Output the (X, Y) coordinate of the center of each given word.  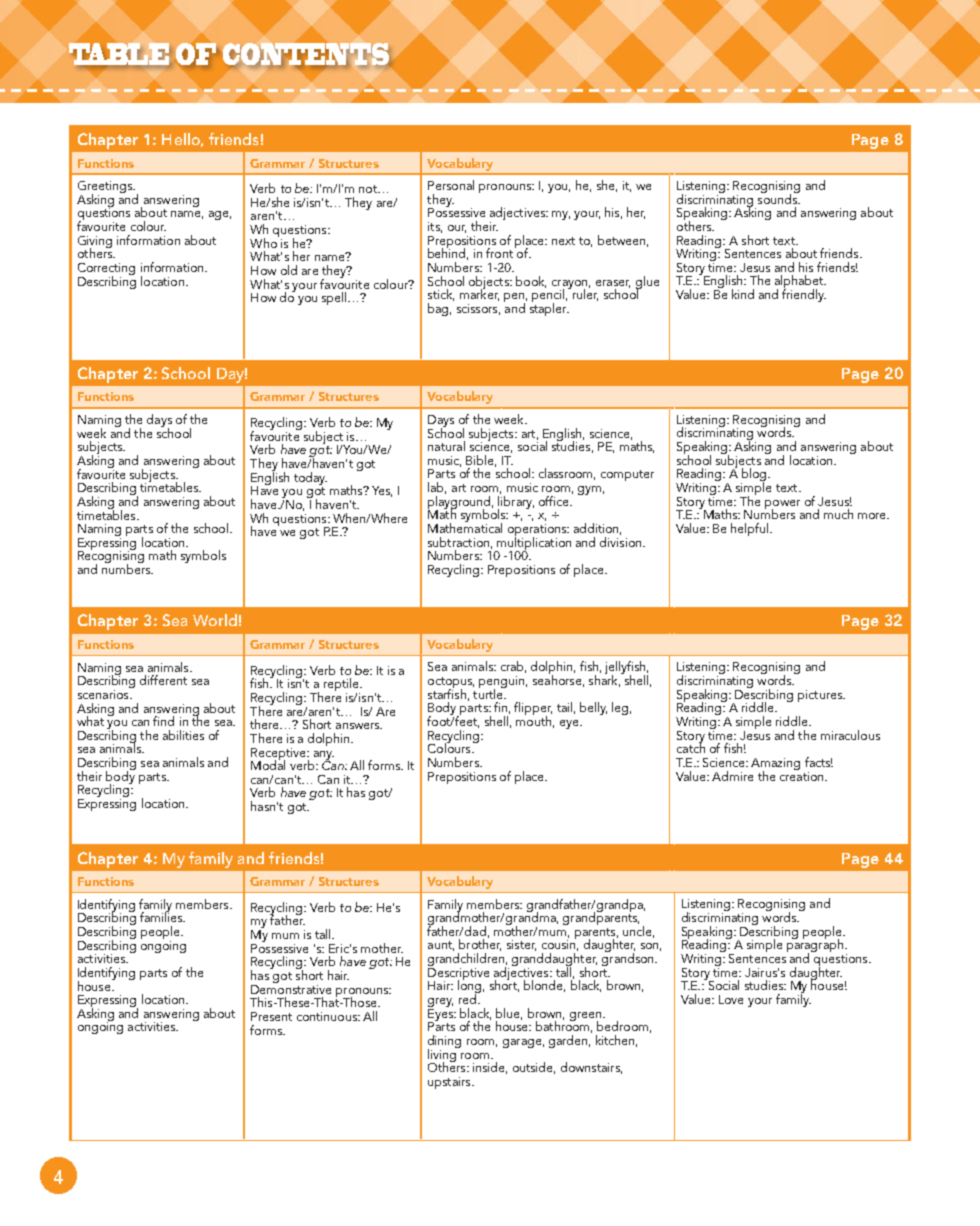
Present (271, 1016)
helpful (751, 529)
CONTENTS (307, 55)
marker (479, 294)
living (443, 1055)
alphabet (800, 283)
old (289, 270)
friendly (804, 294)
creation (803, 775)
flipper (533, 710)
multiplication (533, 543)
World (215, 620)
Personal (451, 185)
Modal (268, 764)
